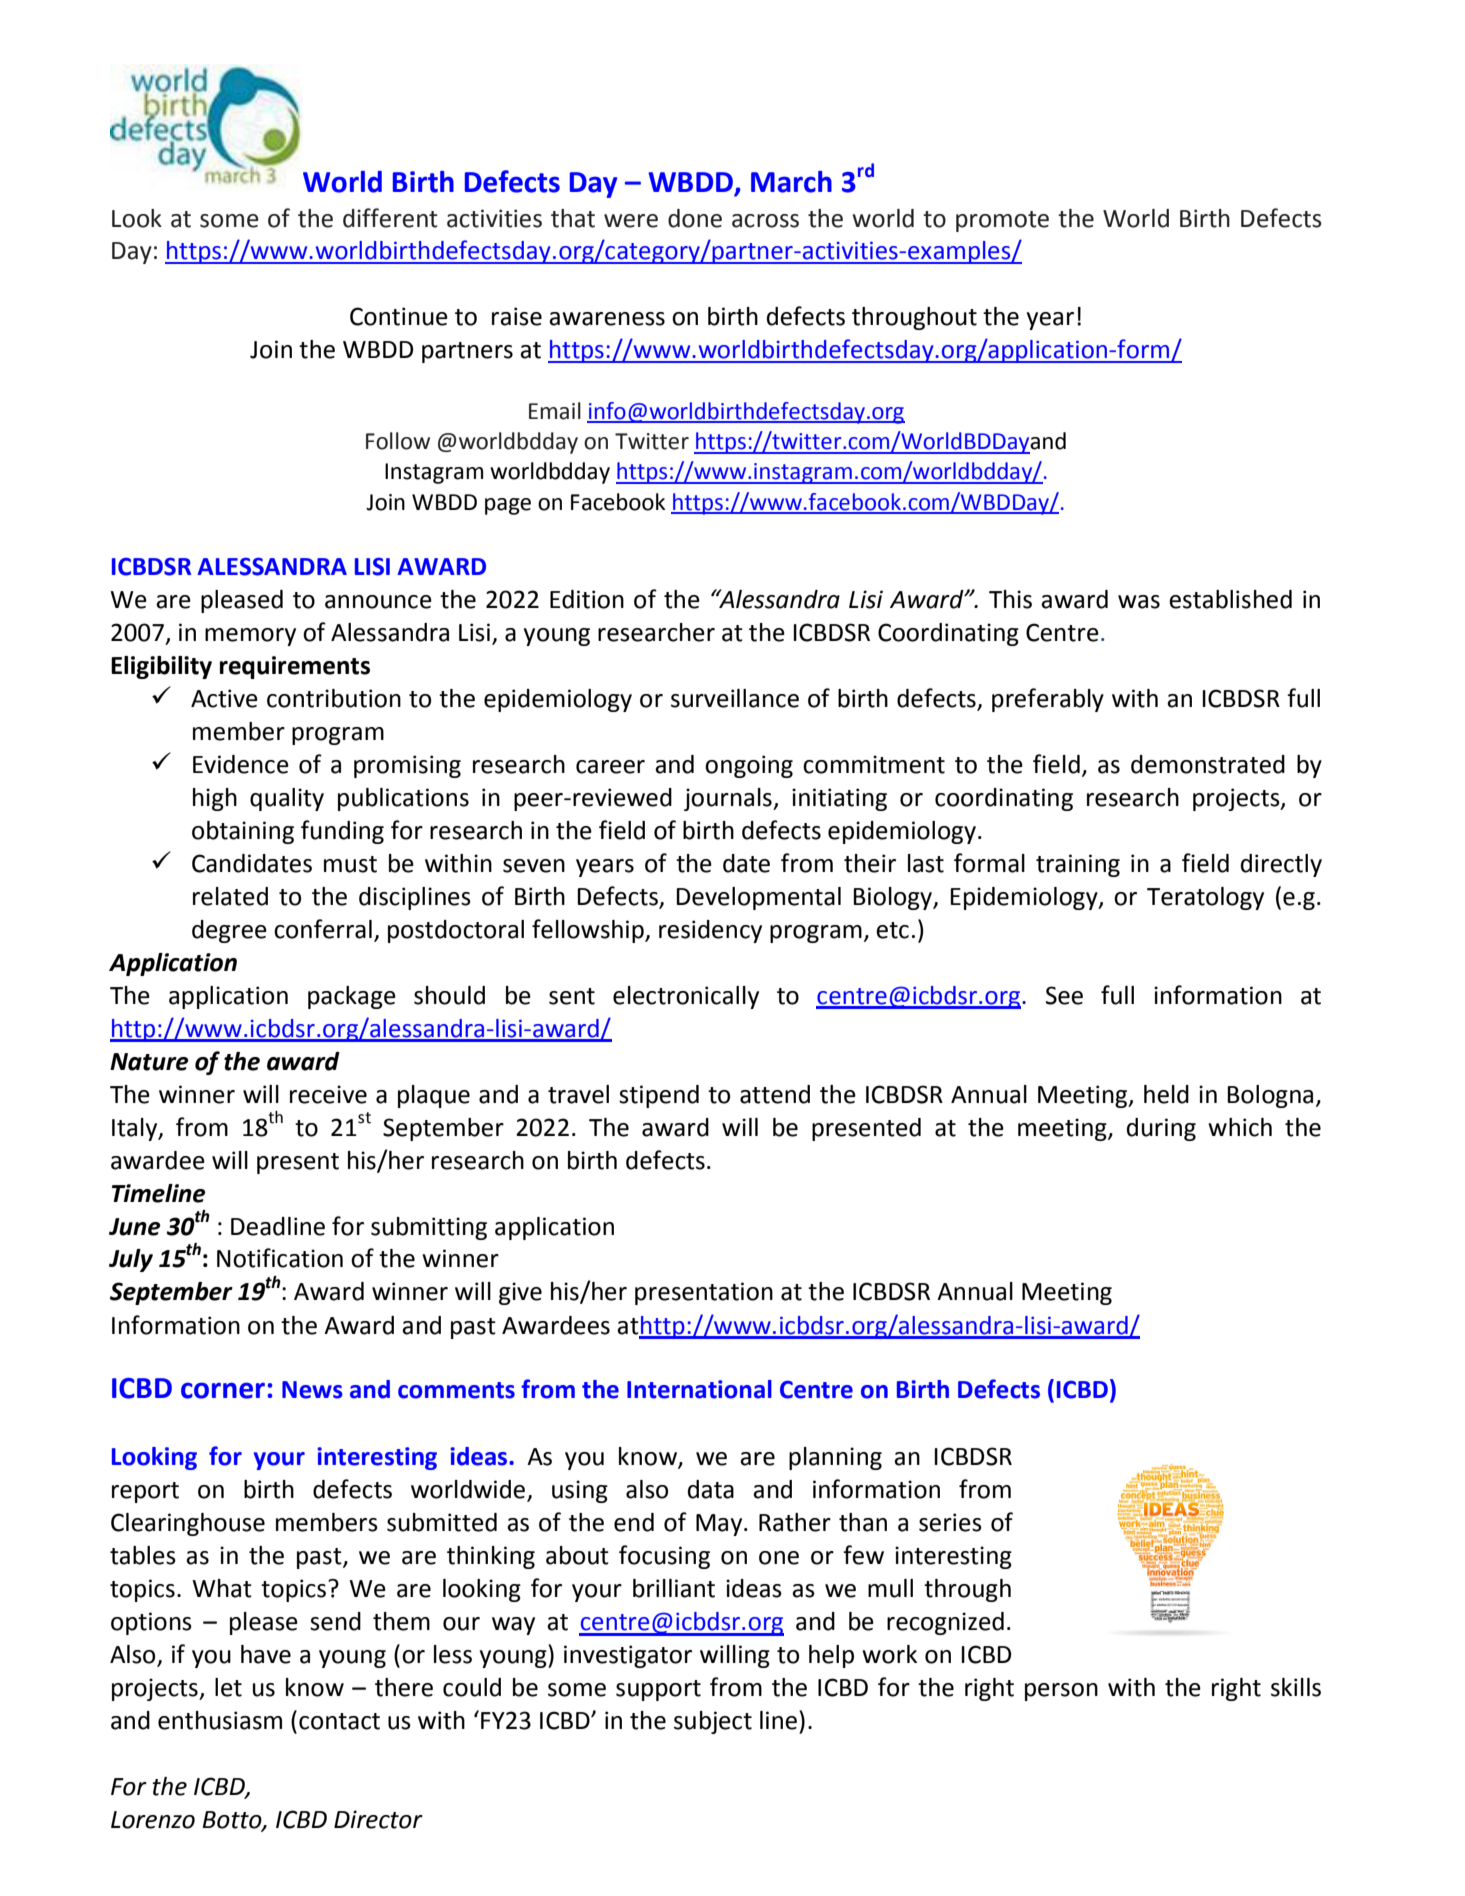 The width and height of the page is (1465, 1896). I want to click on done, so click(695, 218).
